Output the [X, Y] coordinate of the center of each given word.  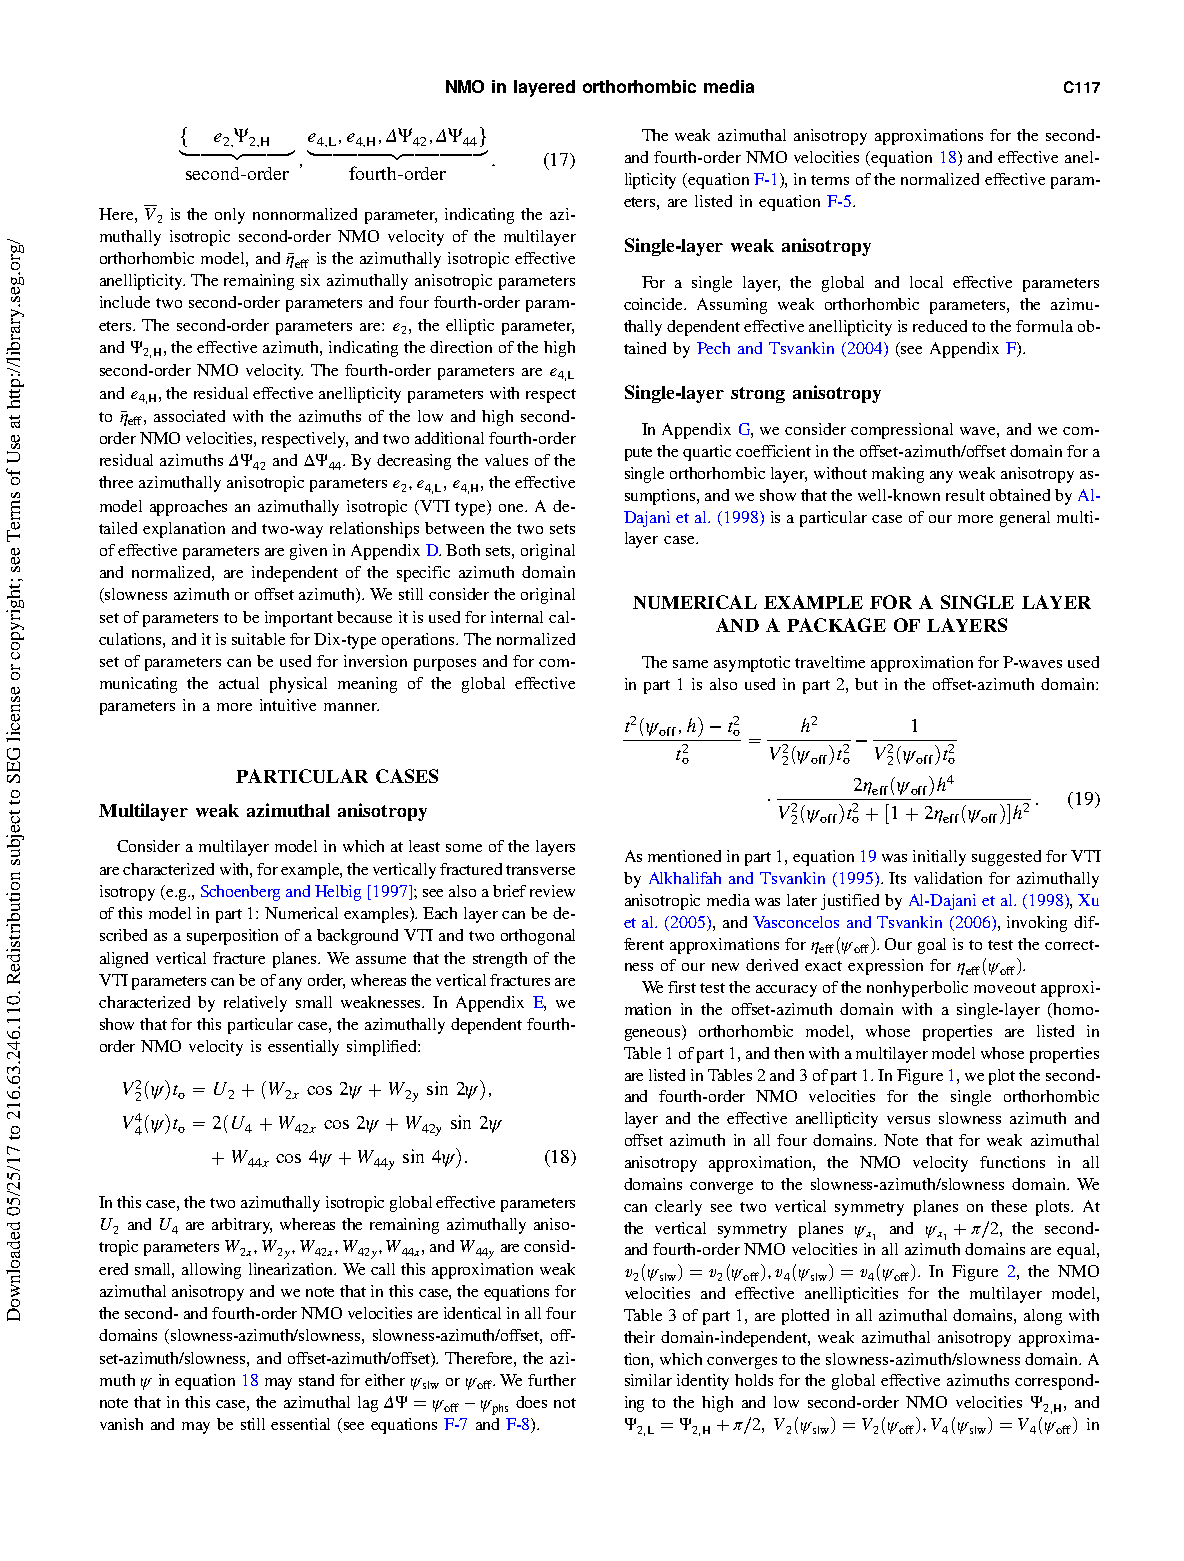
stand [316, 1380]
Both [463, 550]
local [926, 282]
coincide [655, 304]
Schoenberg [240, 893]
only [230, 216]
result [965, 495]
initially [939, 858]
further [552, 1380]
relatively [255, 1004]
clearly [678, 1208]
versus [908, 1120]
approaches [188, 508]
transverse [540, 870]
